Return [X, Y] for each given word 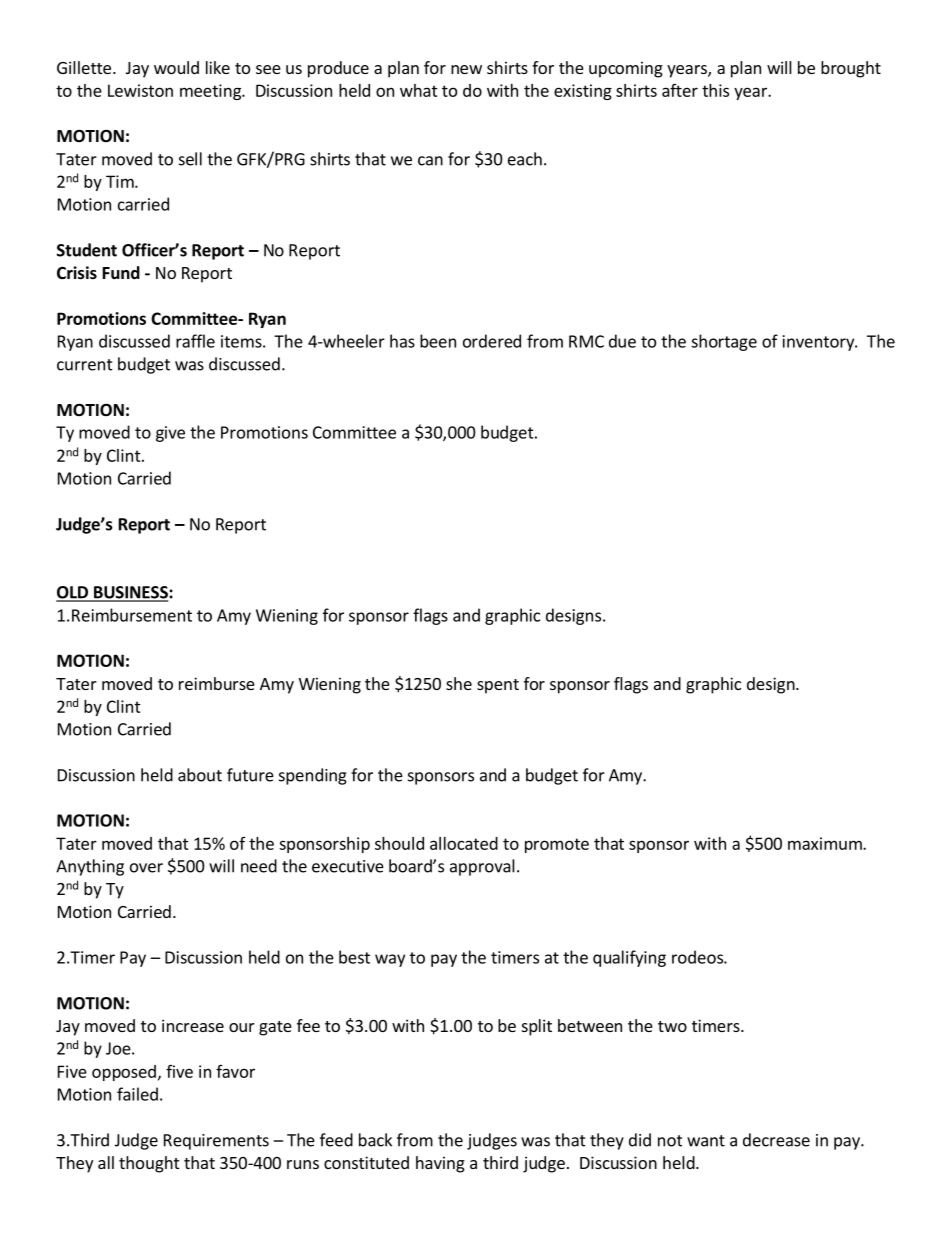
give [170, 434]
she [459, 683]
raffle [195, 341]
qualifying [629, 958]
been [438, 341]
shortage [724, 342]
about [200, 775]
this [715, 90]
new [466, 69]
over [146, 868]
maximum [826, 843]
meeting [211, 92]
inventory [820, 343]
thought [149, 1164]
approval [482, 867]
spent [498, 686]
